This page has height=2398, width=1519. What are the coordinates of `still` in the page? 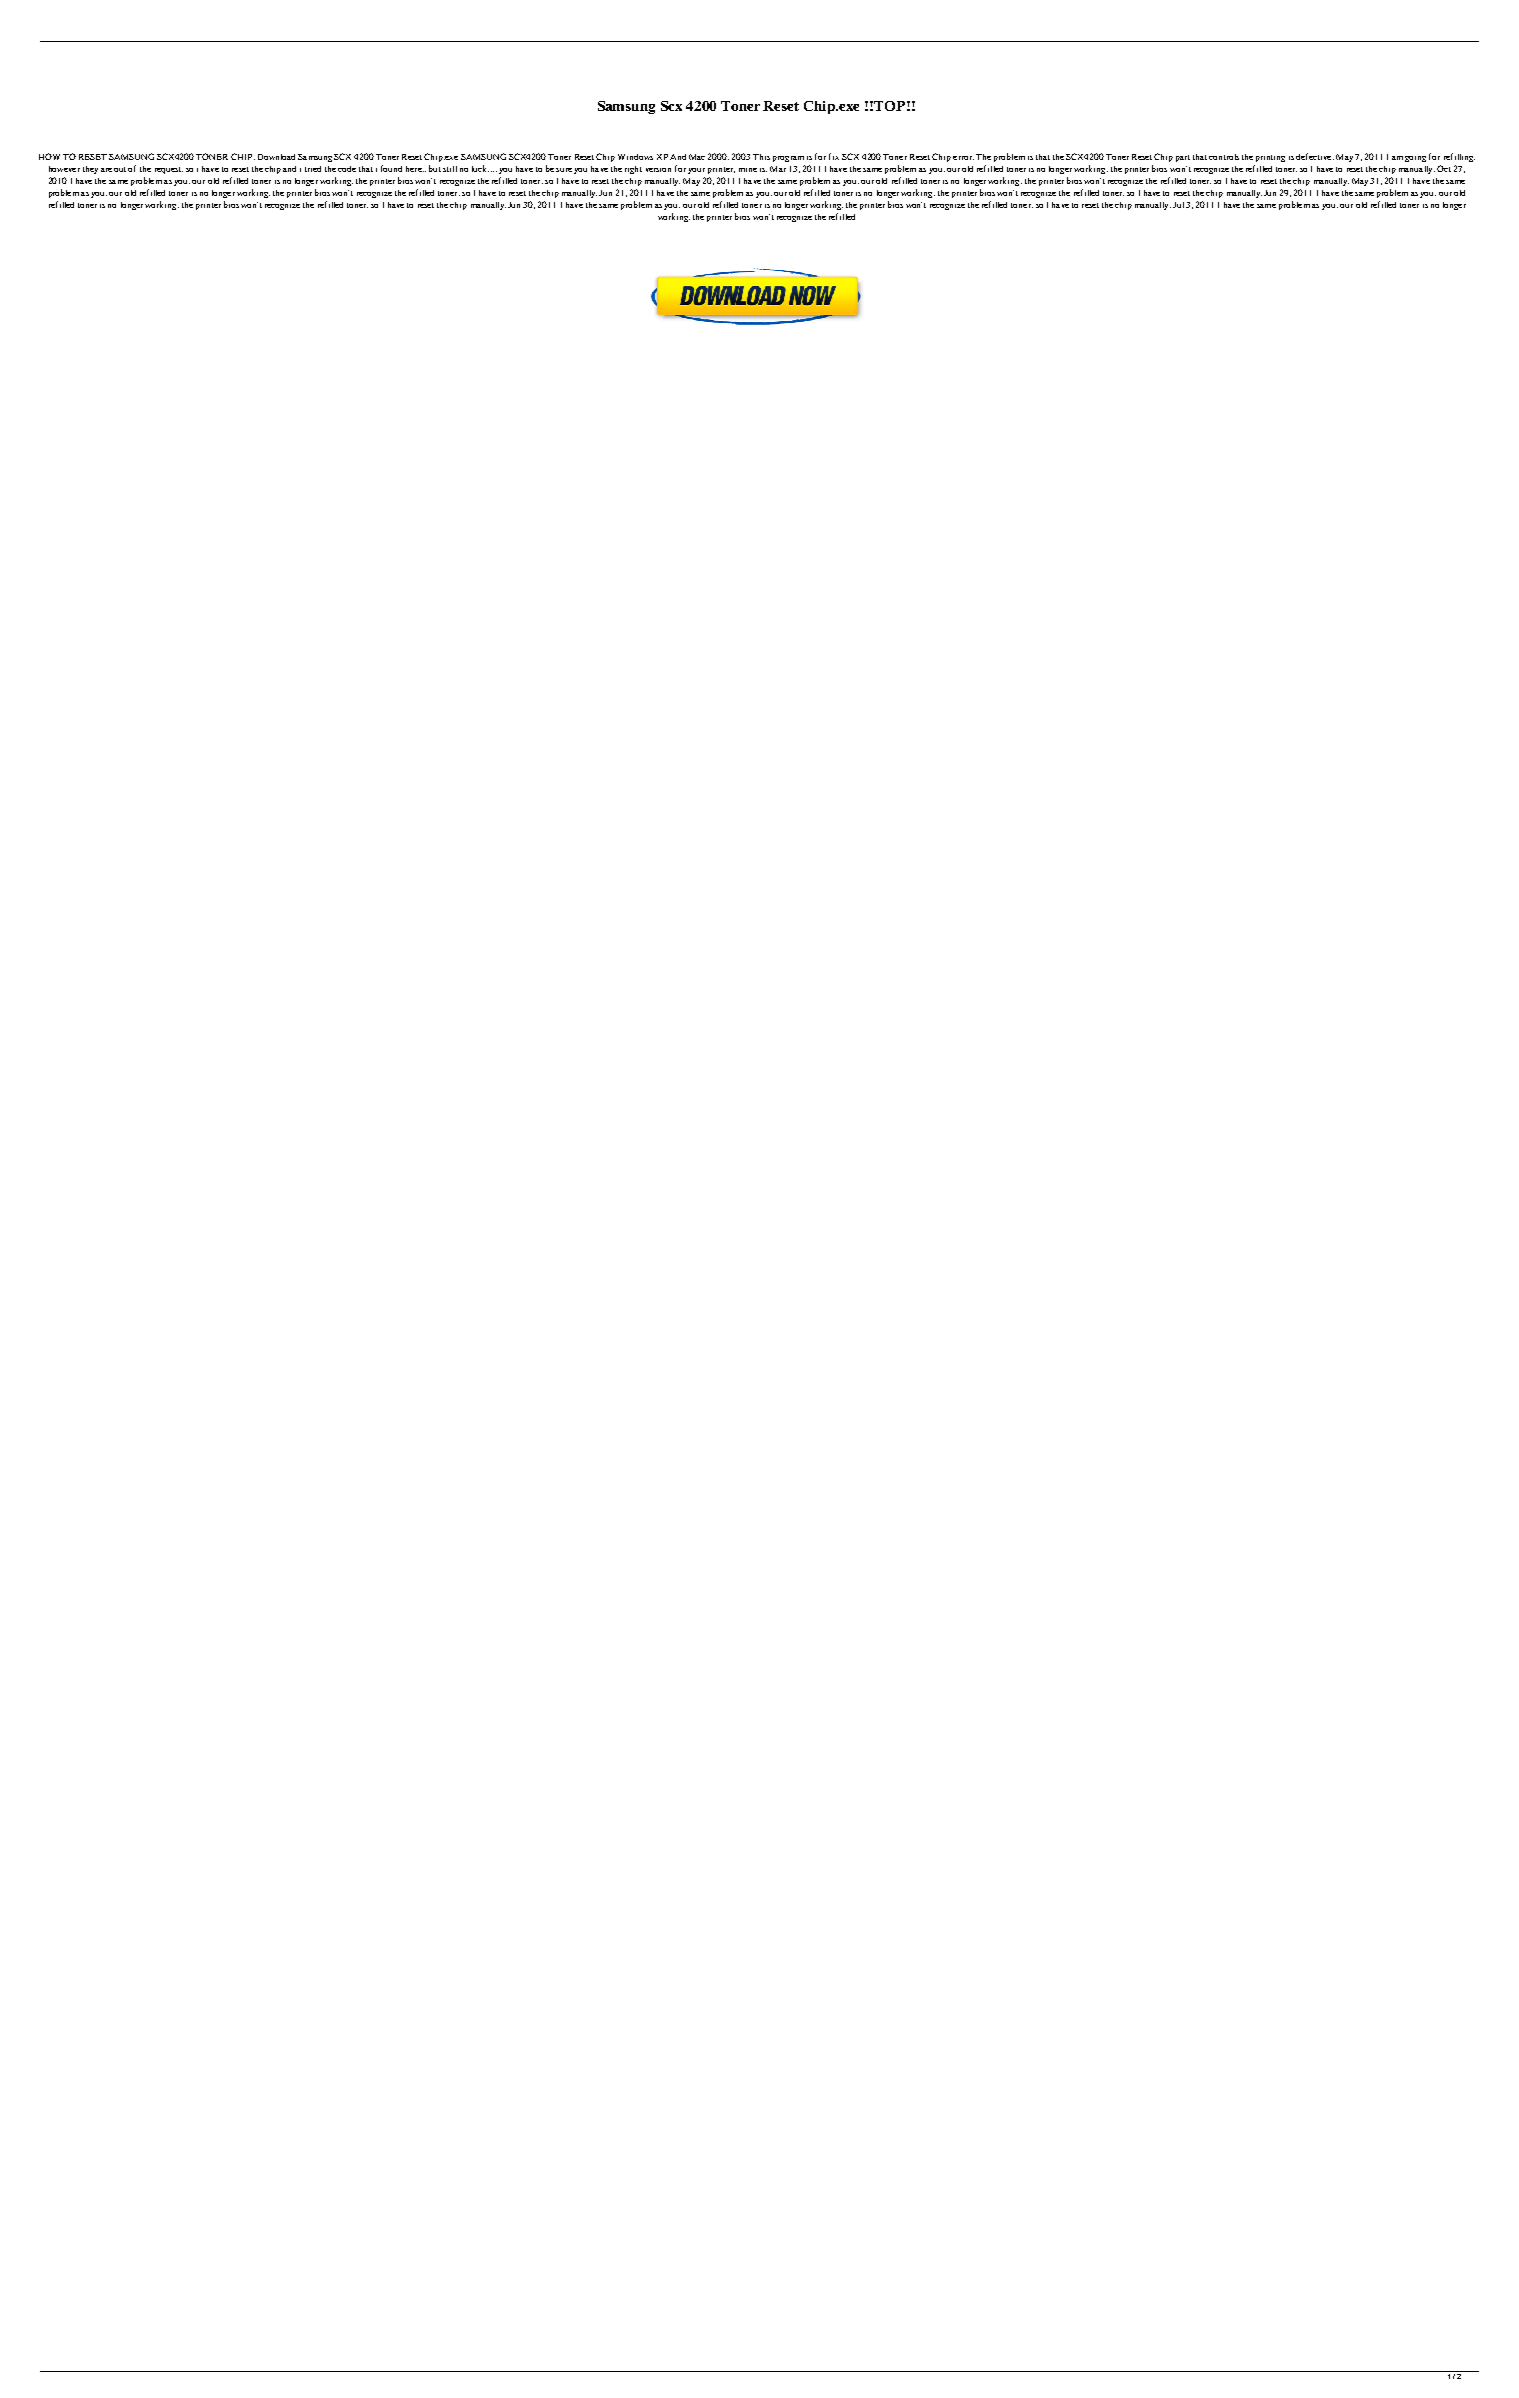 It's located at (450, 169).
